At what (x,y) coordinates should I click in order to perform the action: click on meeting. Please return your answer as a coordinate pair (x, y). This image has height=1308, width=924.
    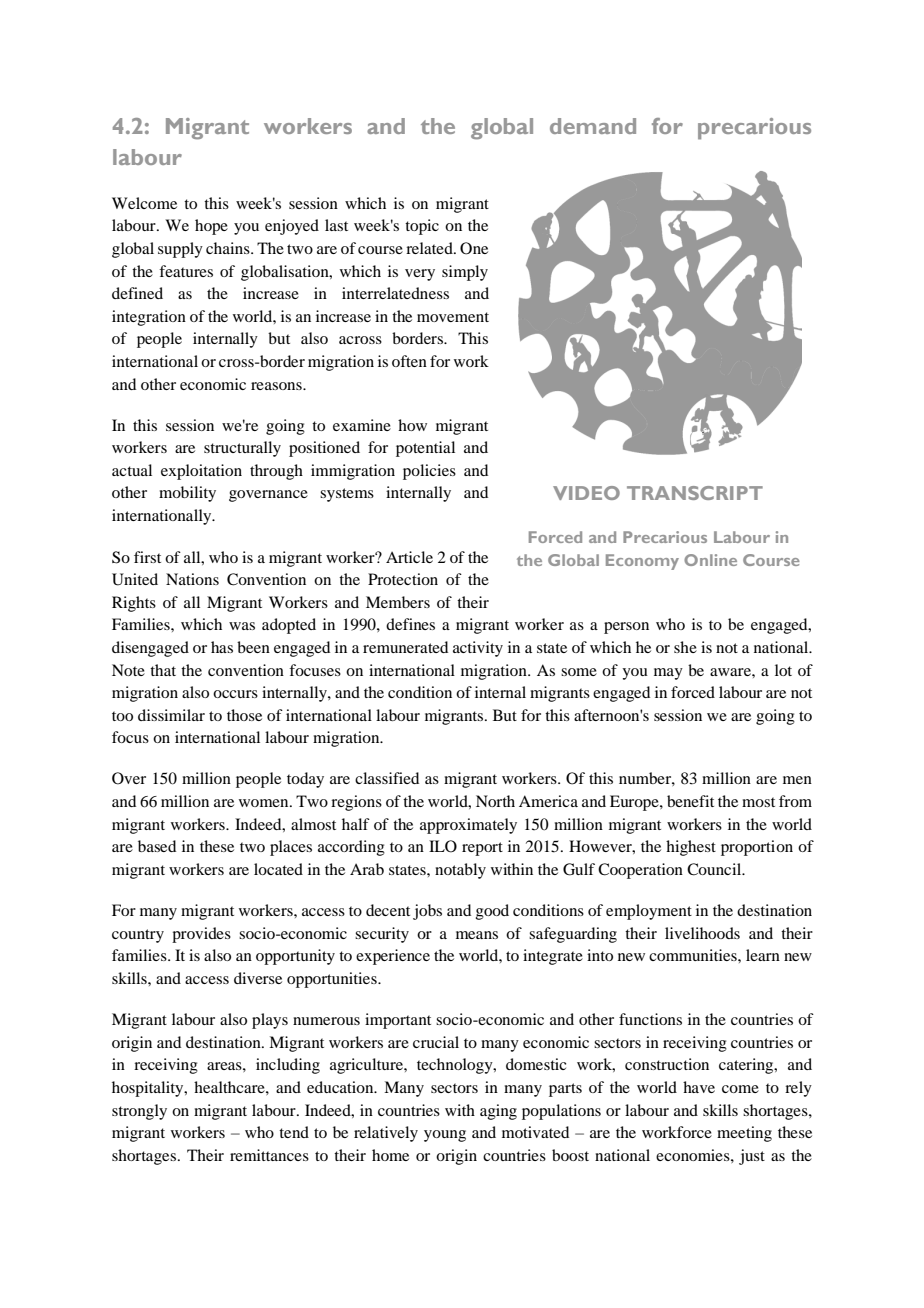
    Looking at the image, I should click on (744, 1134).
